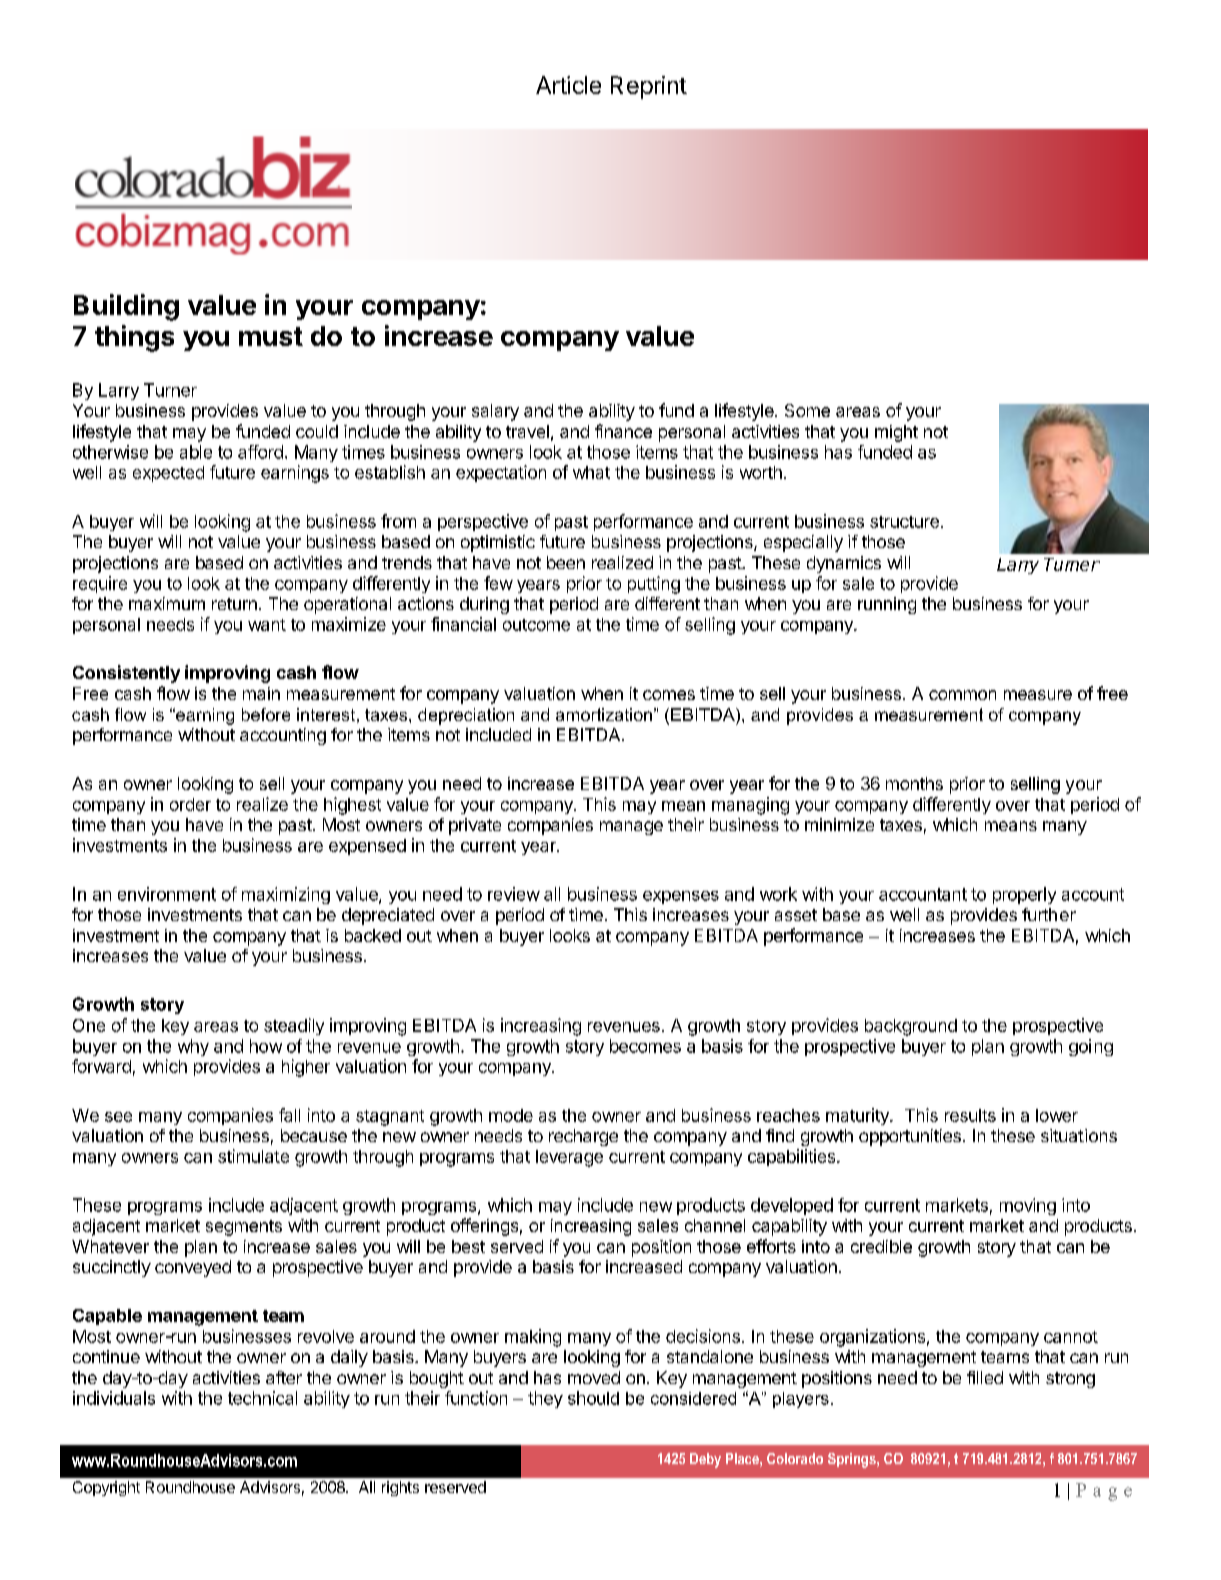 The width and height of the screenshot is (1221, 1580). I want to click on structure, so click(904, 522).
